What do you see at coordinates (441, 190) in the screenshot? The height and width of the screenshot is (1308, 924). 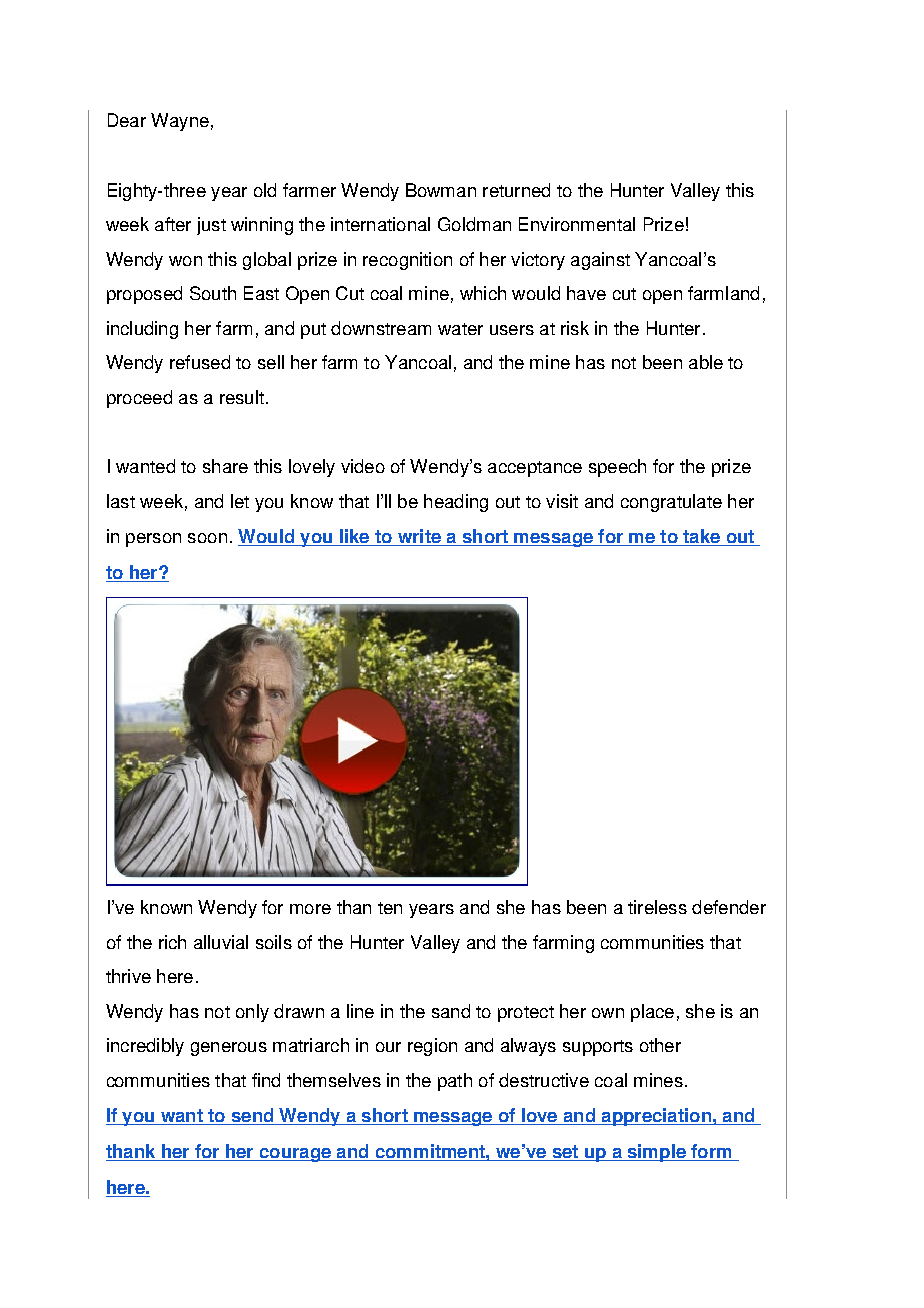 I see `Bowman` at bounding box center [441, 190].
